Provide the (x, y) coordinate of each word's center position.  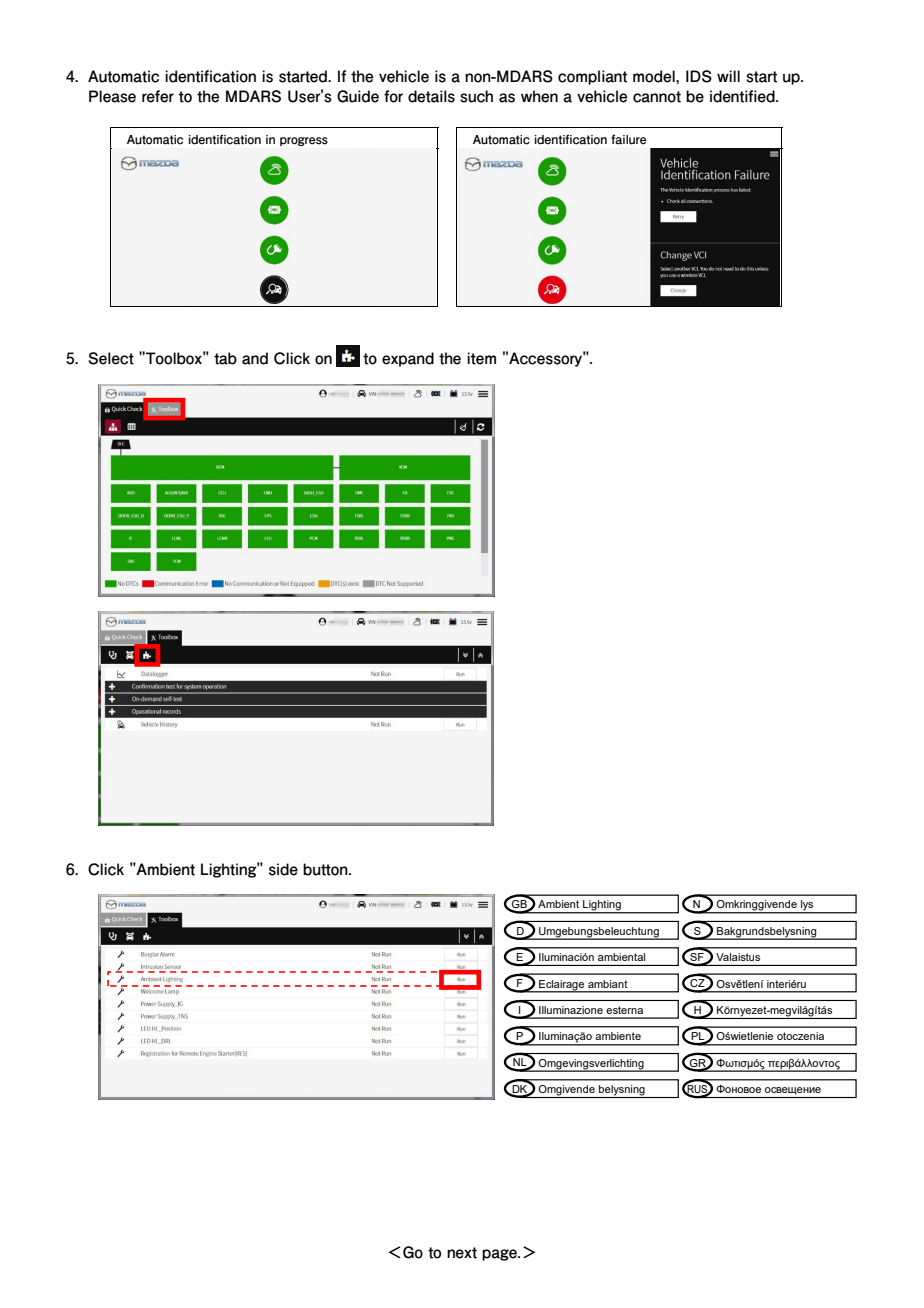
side (283, 869)
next (462, 1253)
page (500, 1255)
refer (158, 96)
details (431, 96)
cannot (657, 97)
